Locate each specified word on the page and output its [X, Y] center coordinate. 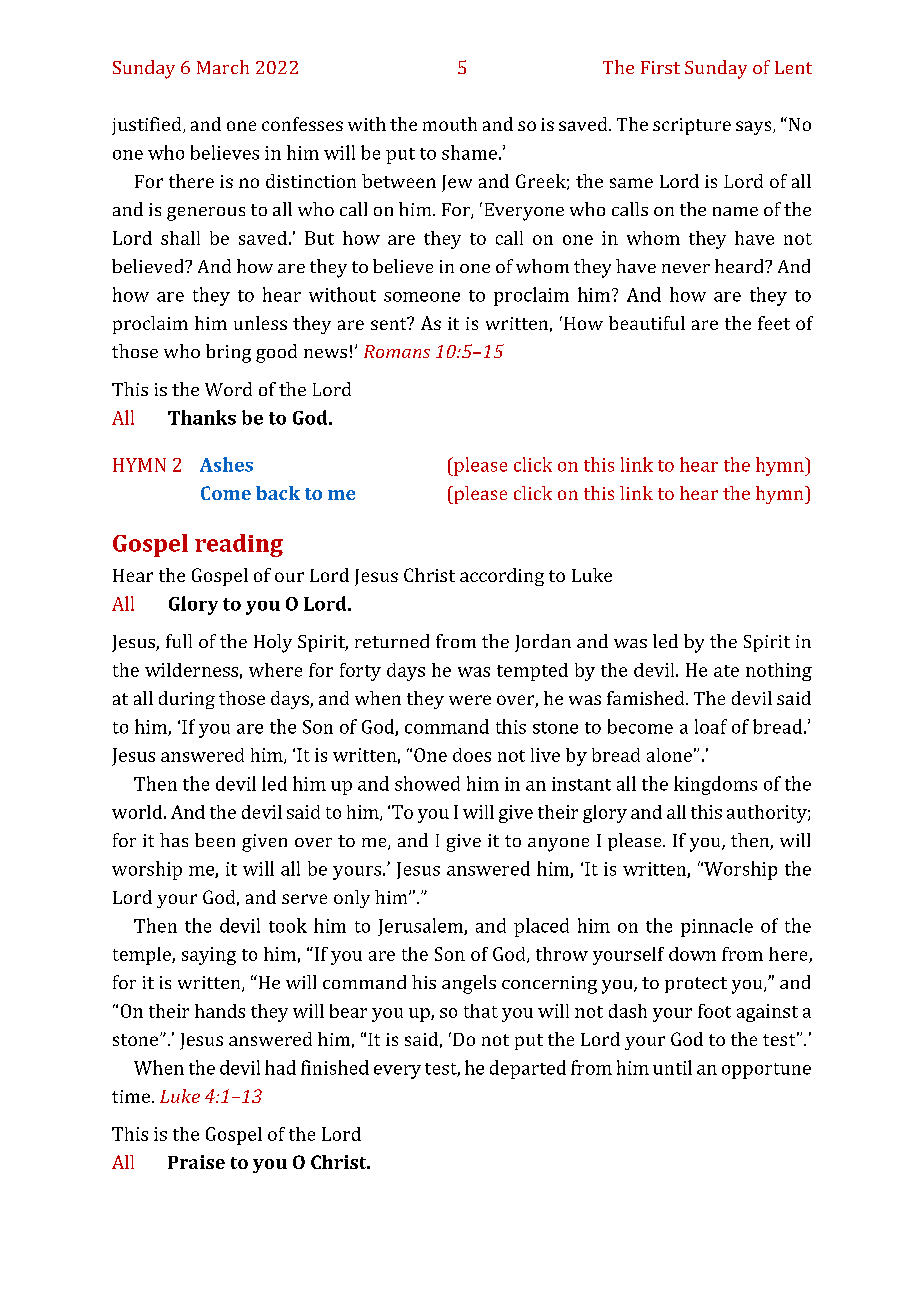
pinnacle [717, 927]
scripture [692, 126]
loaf [711, 726]
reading [239, 545]
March [223, 67]
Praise [196, 1162]
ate [726, 671]
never [686, 268]
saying [209, 956]
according [502, 577]
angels [469, 984]
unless [260, 323]
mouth [450, 124]
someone [422, 297]
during [187, 700]
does [472, 755]
